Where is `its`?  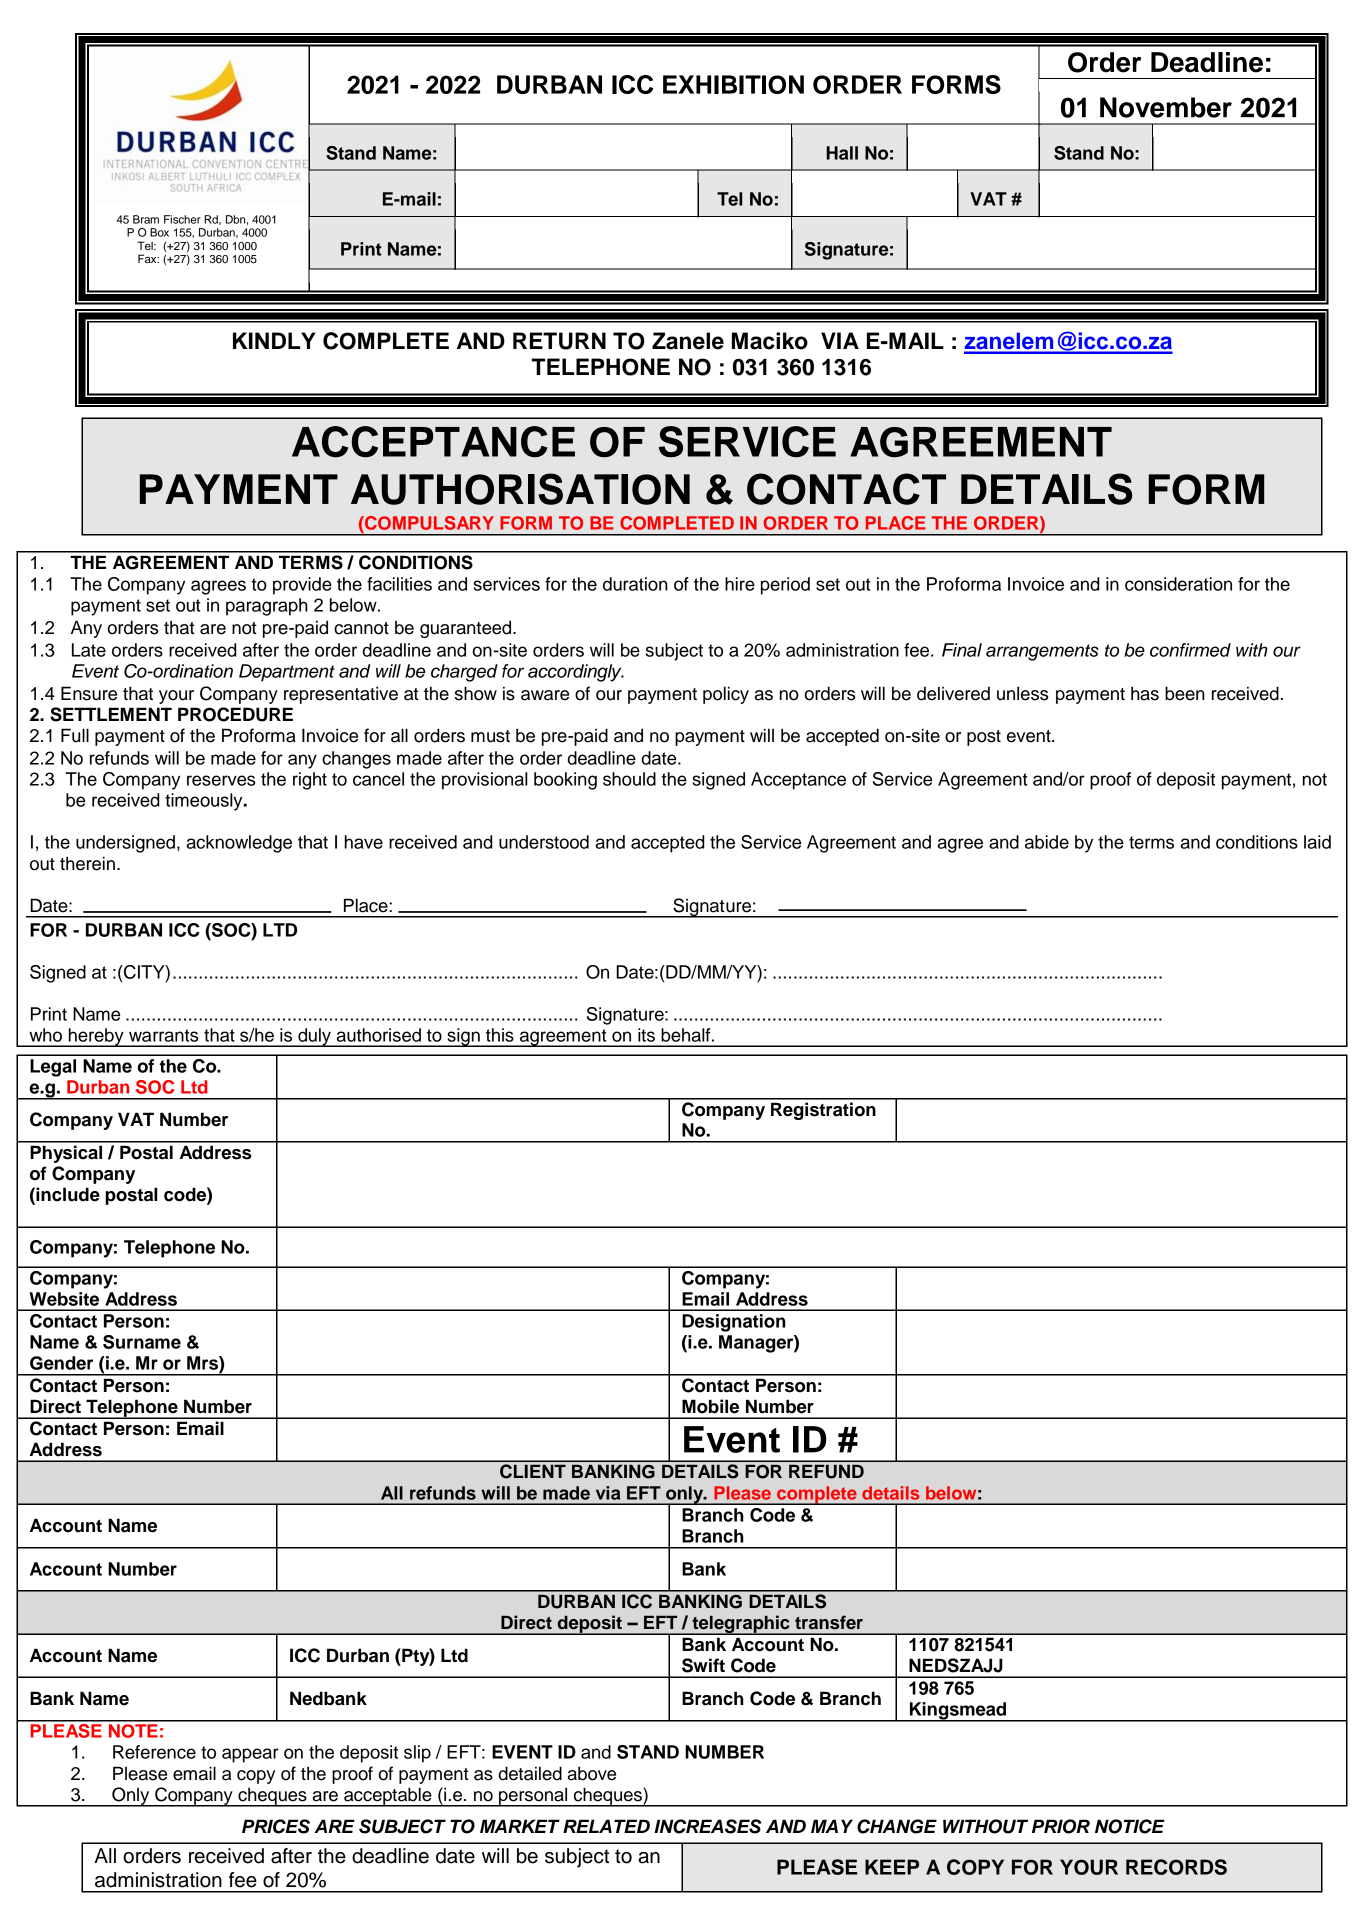
its is located at coordinates (646, 1035).
